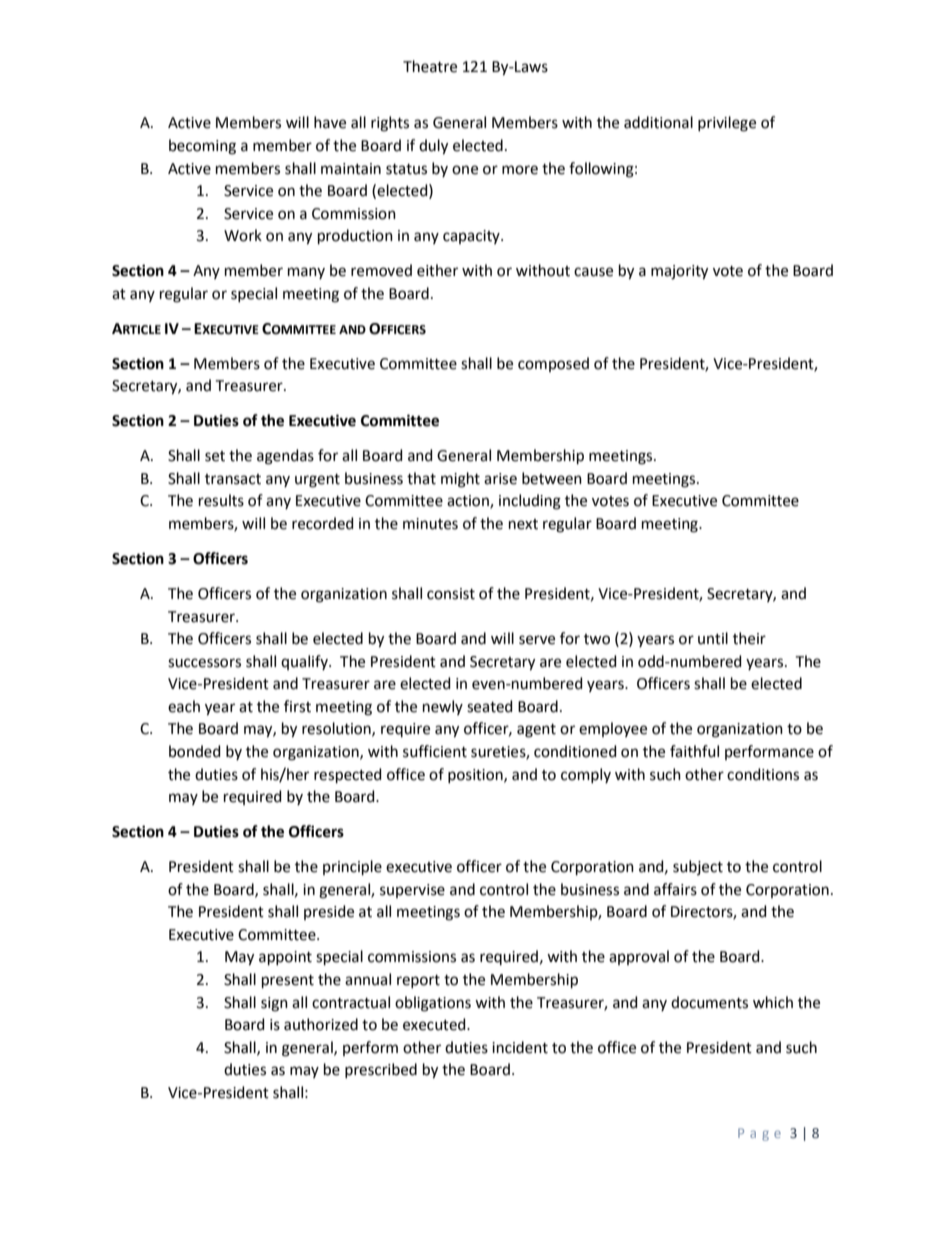 This screenshot has width=952, height=1233. I want to click on Theatre, so click(430, 66).
